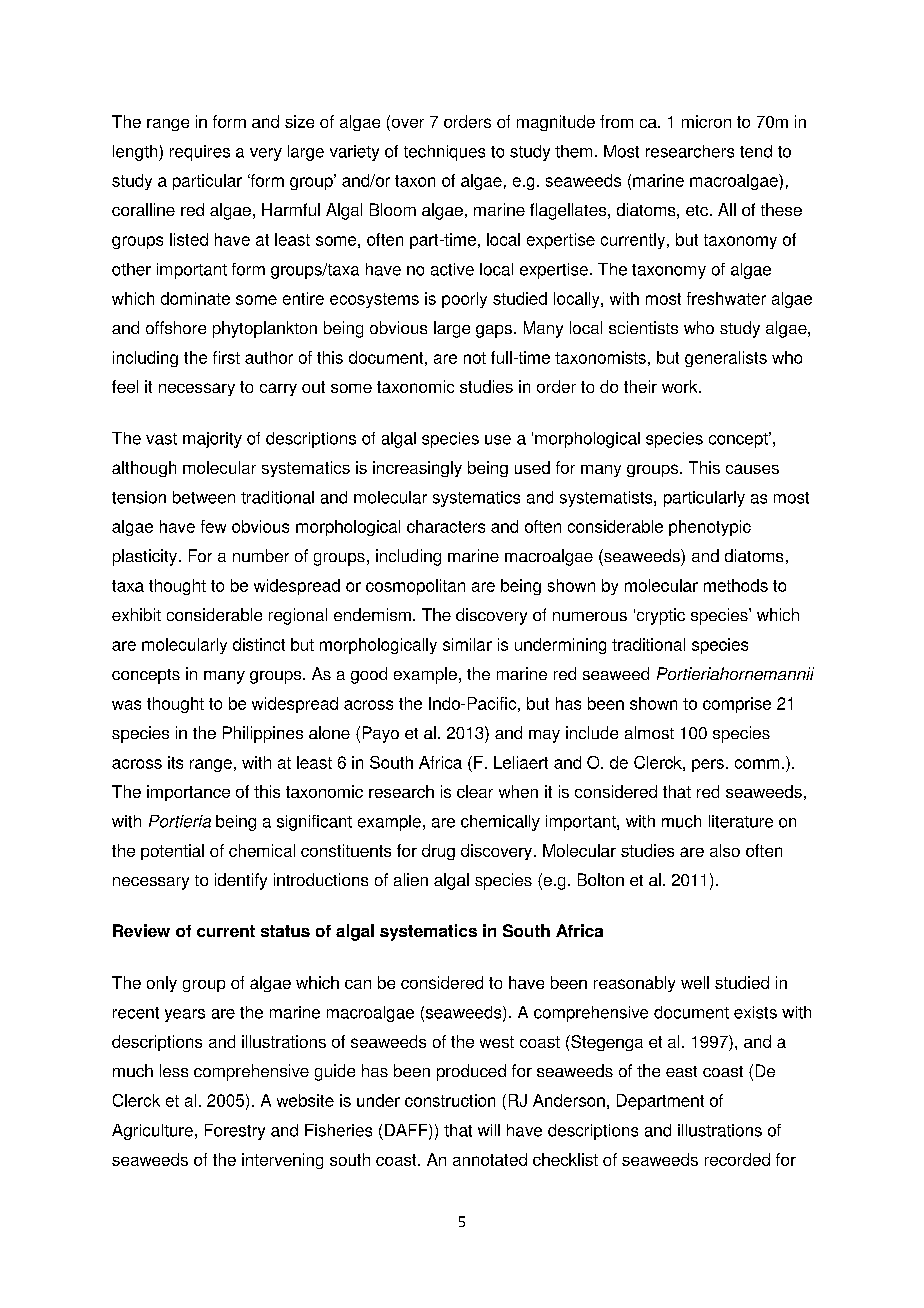 The width and height of the screenshot is (924, 1308). What do you see at coordinates (444, 153) in the screenshot?
I see `techniques` at bounding box center [444, 153].
